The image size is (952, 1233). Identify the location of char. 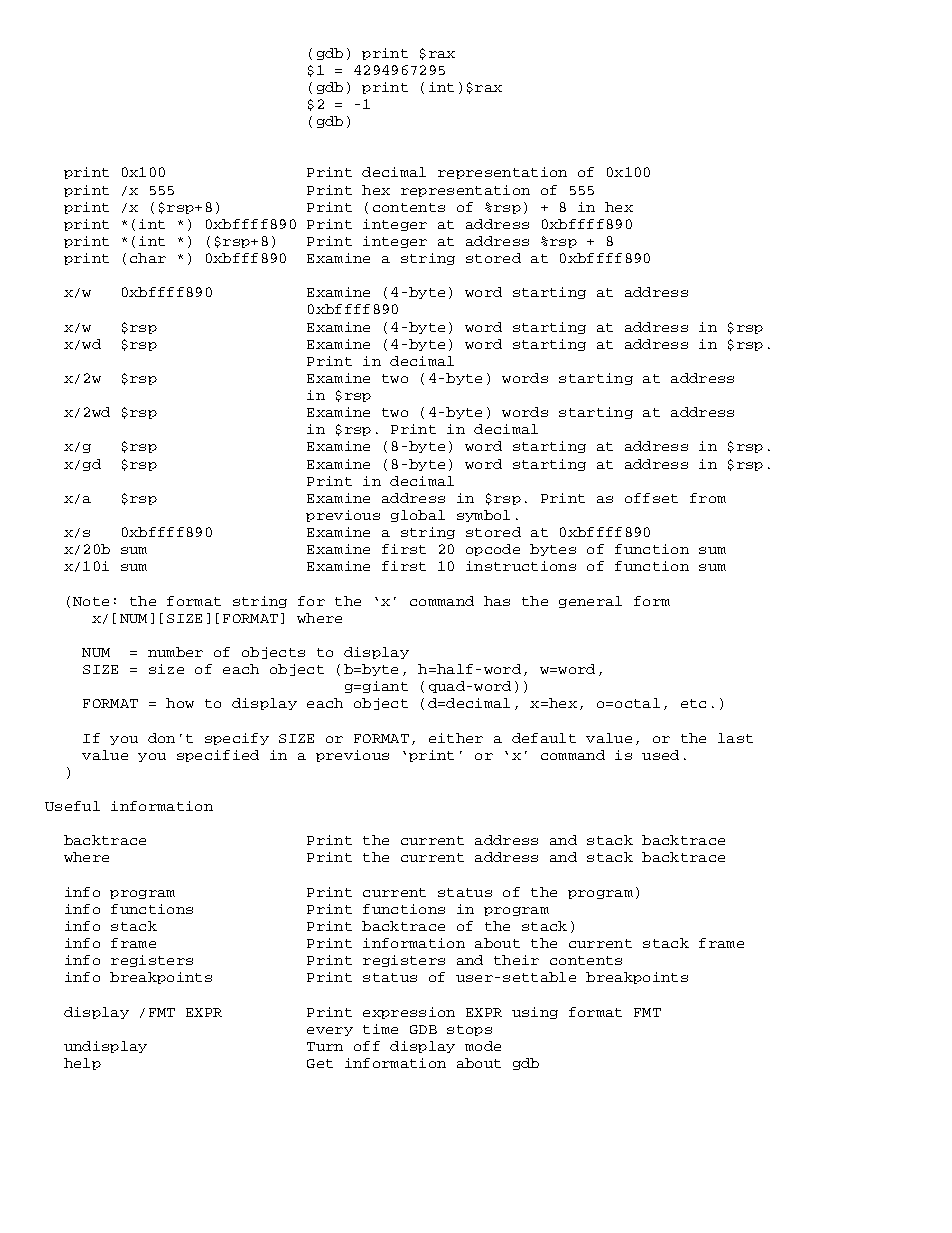
(148, 258).
